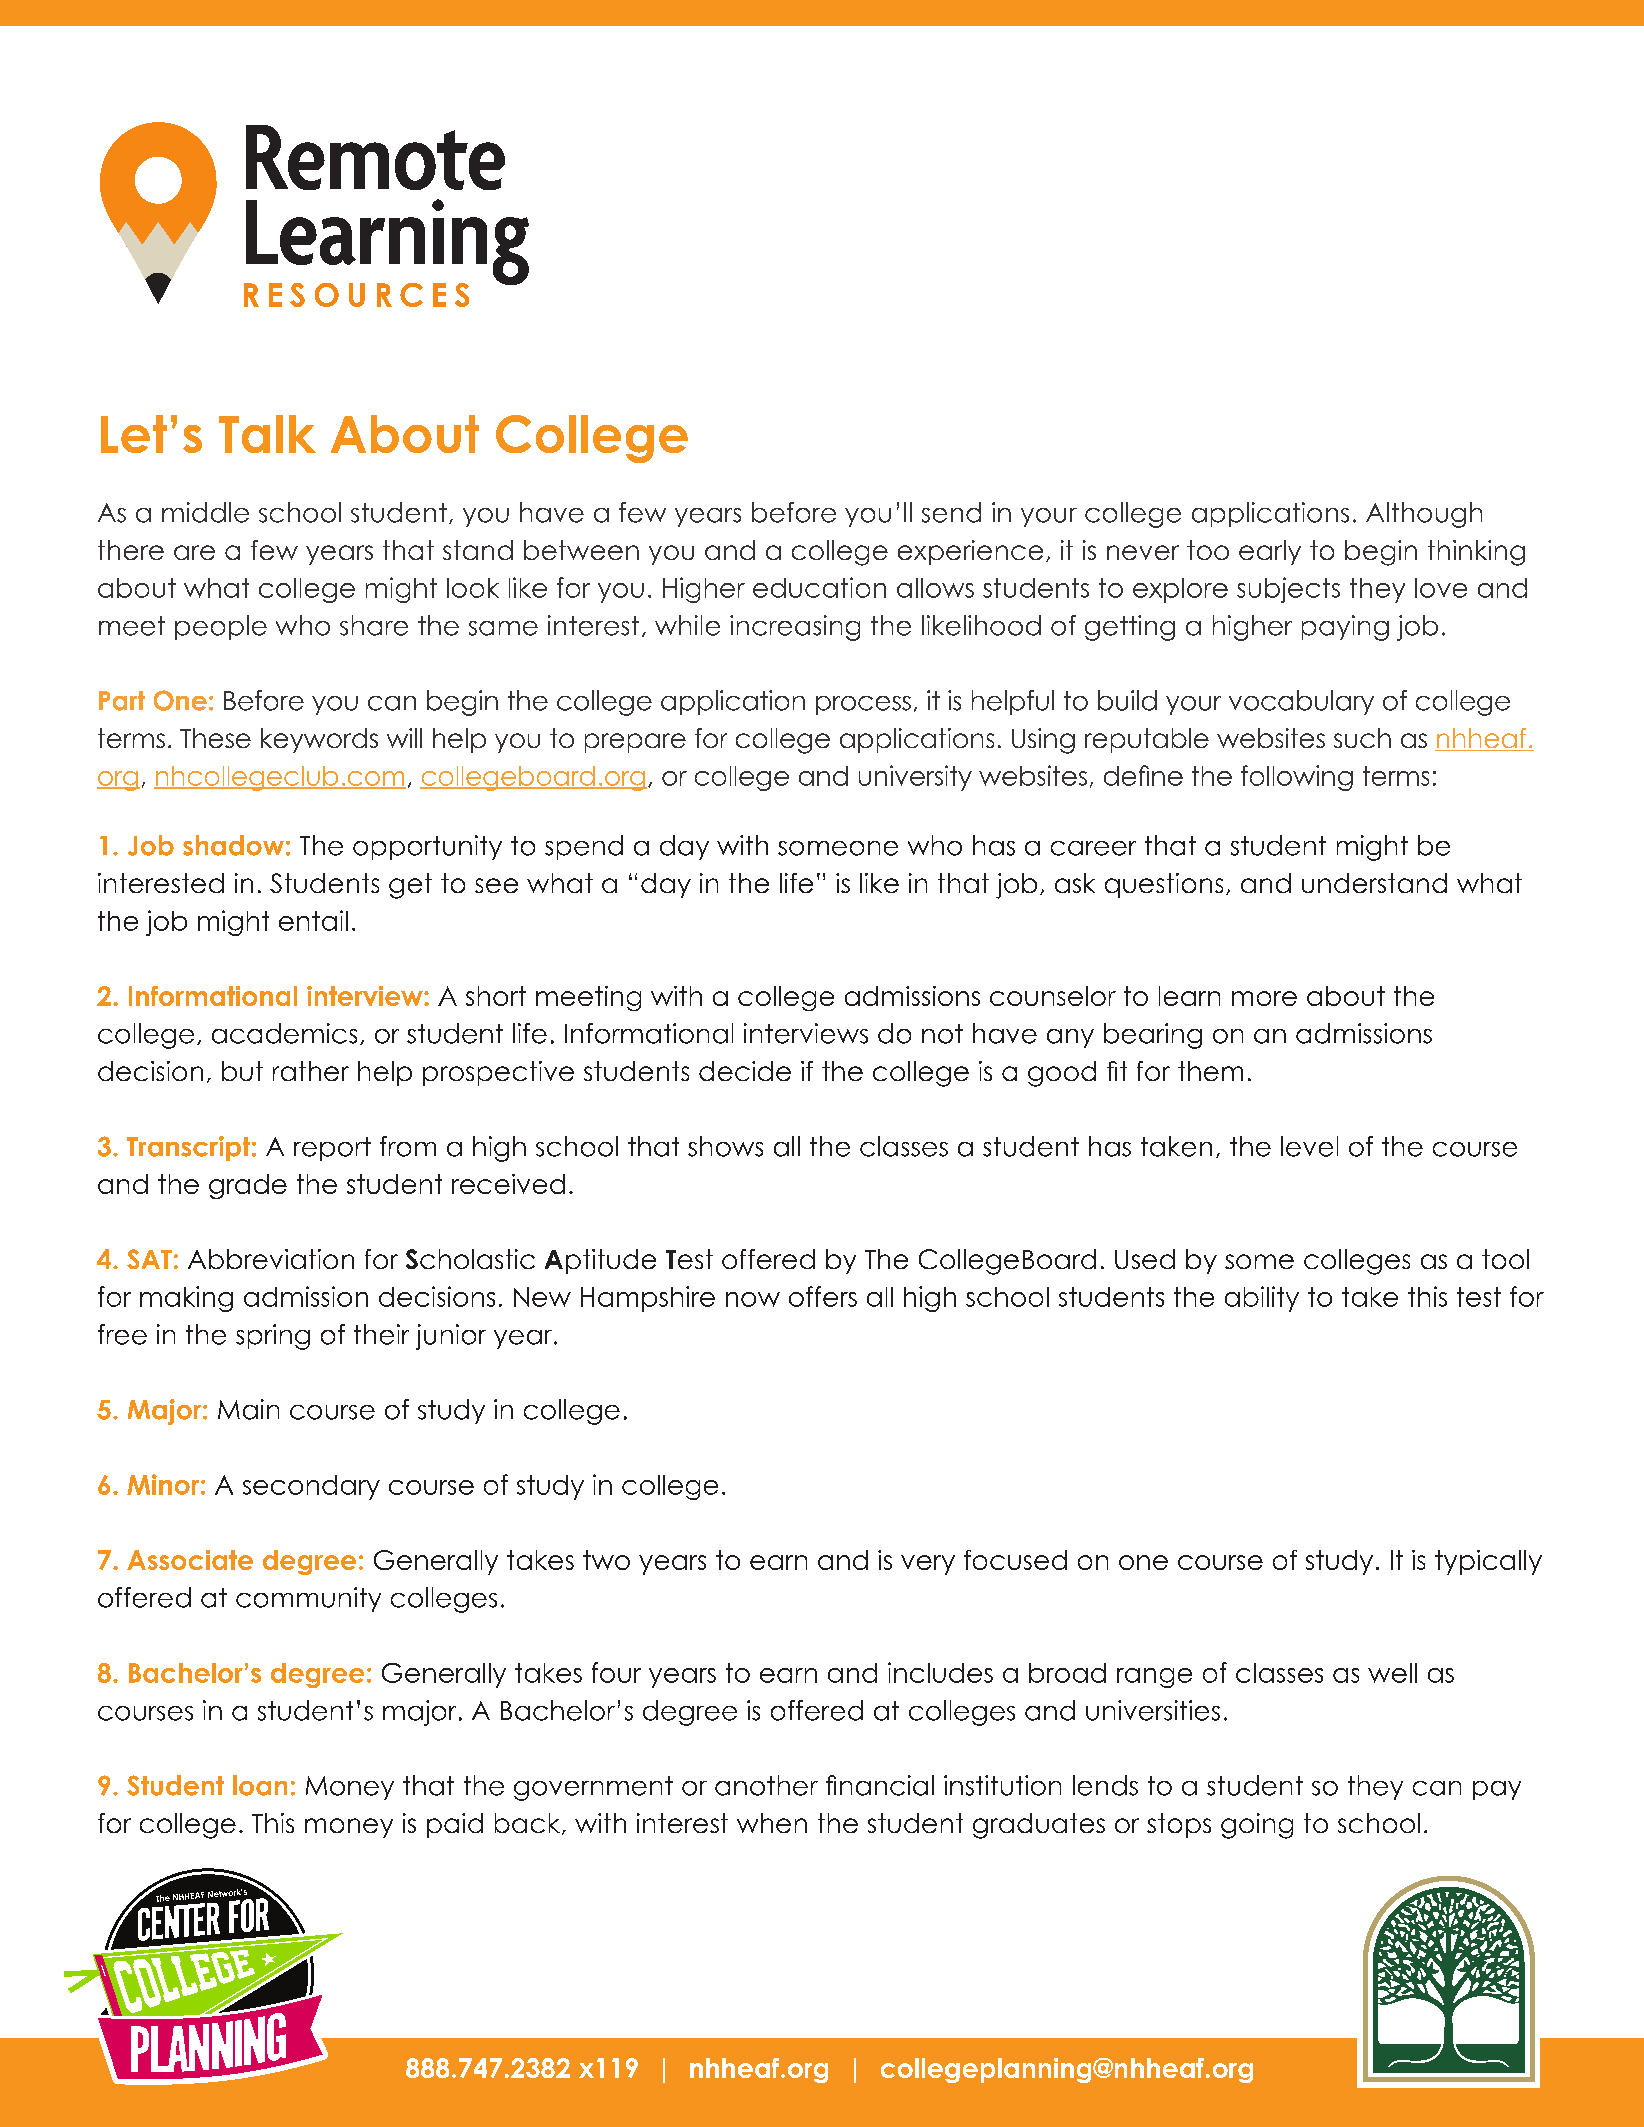 The image size is (1644, 2127). What do you see at coordinates (766, 1785) in the document?
I see `another` at bounding box center [766, 1785].
